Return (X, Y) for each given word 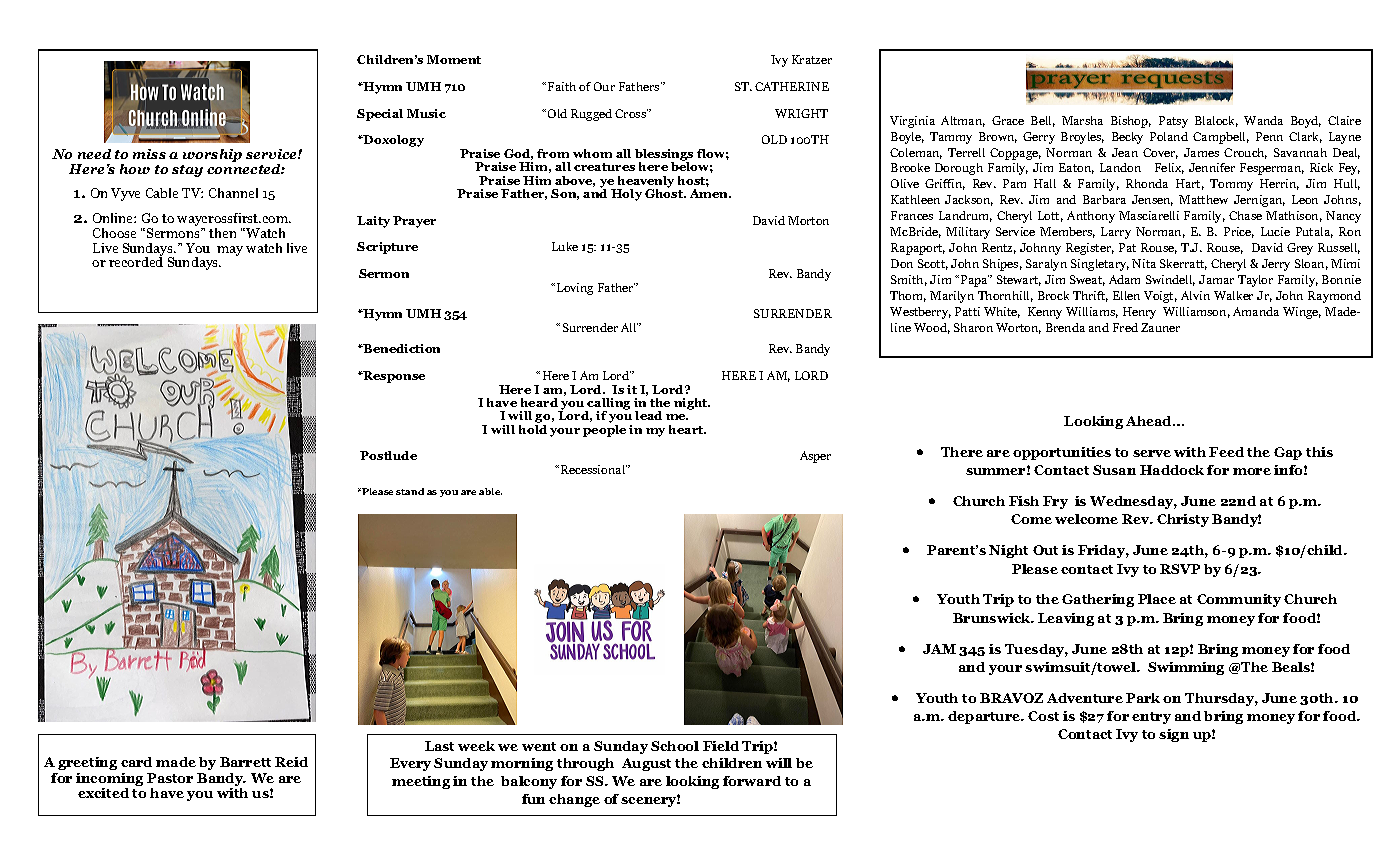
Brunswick (993, 618)
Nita (1144, 263)
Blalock (1216, 121)
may (230, 251)
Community (1239, 600)
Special (380, 115)
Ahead (1150, 421)
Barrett (245, 762)
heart (687, 429)
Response (393, 377)
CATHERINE (792, 86)
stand (410, 491)
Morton (808, 220)
